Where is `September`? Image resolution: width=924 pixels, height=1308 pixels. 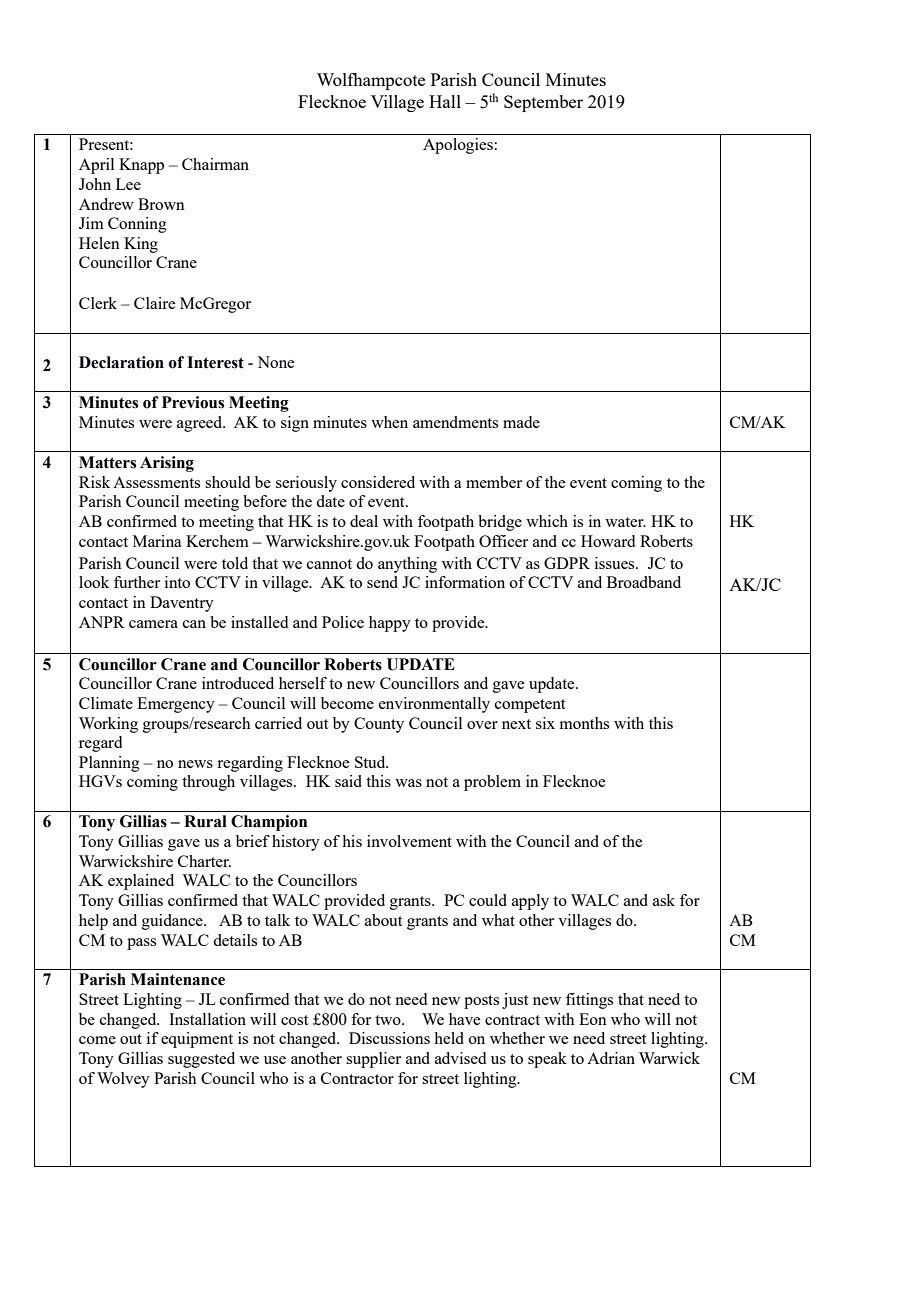 September is located at coordinates (543, 103).
